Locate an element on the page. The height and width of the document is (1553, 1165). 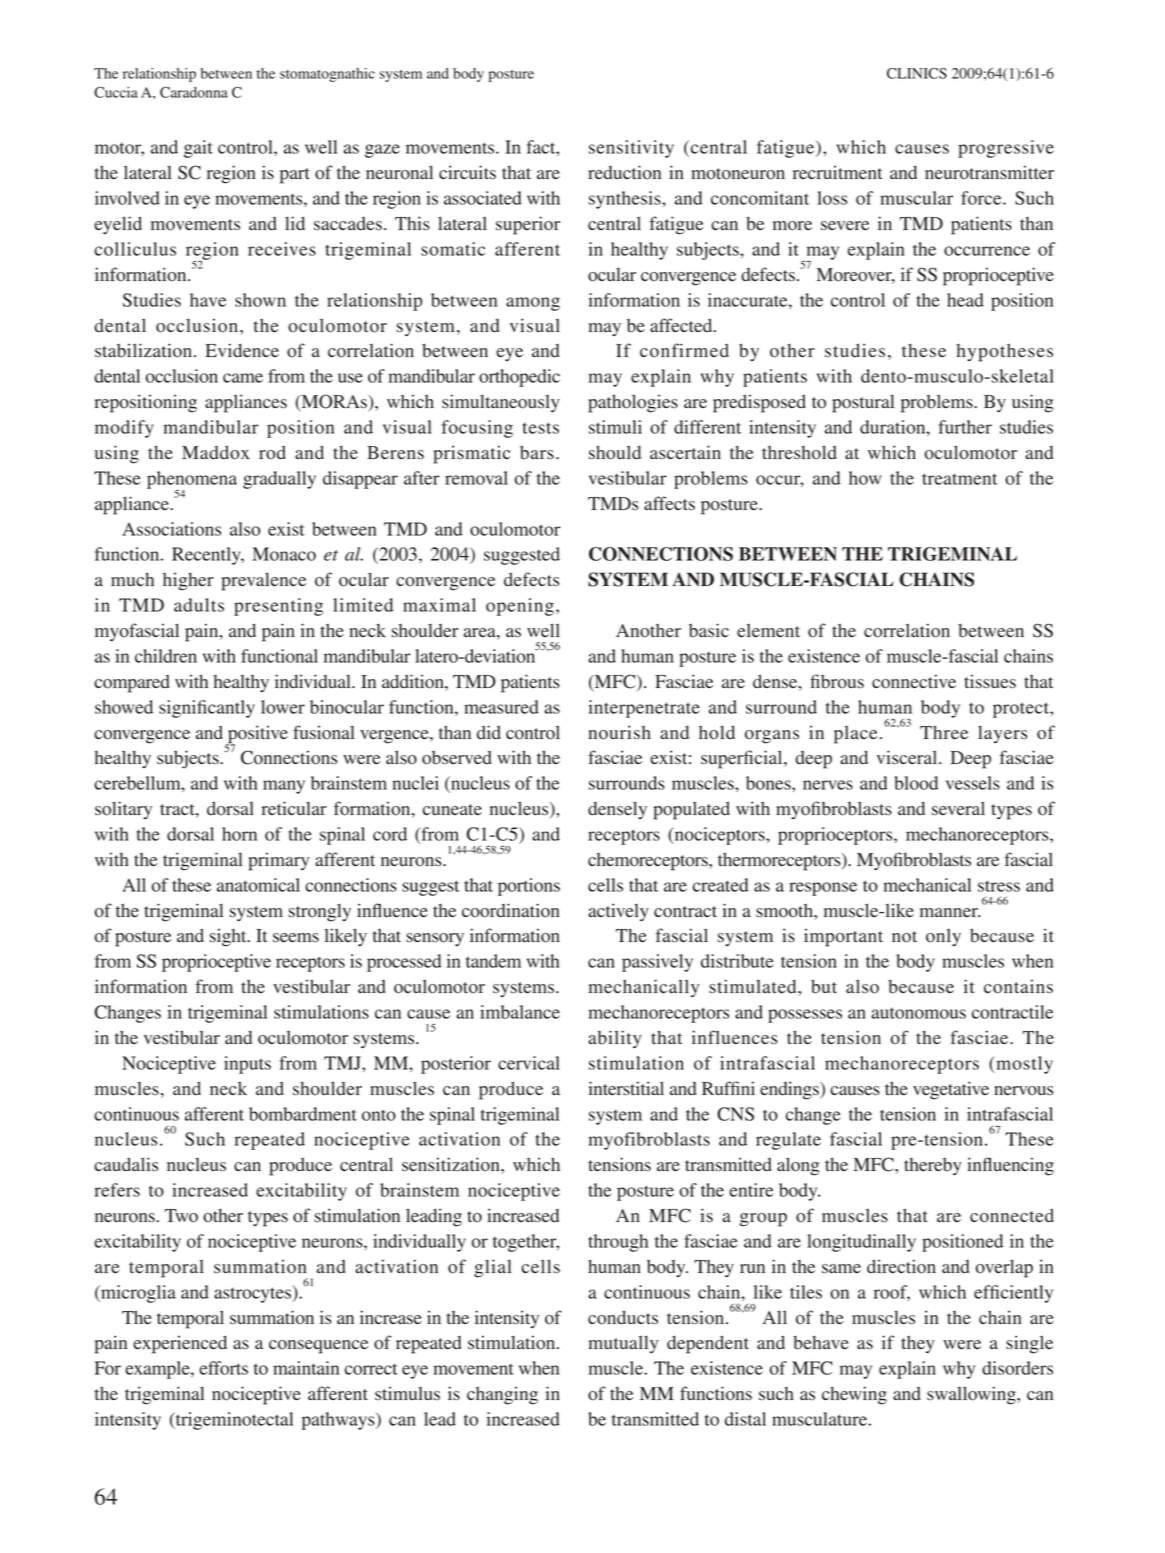
connective is located at coordinates (914, 681).
